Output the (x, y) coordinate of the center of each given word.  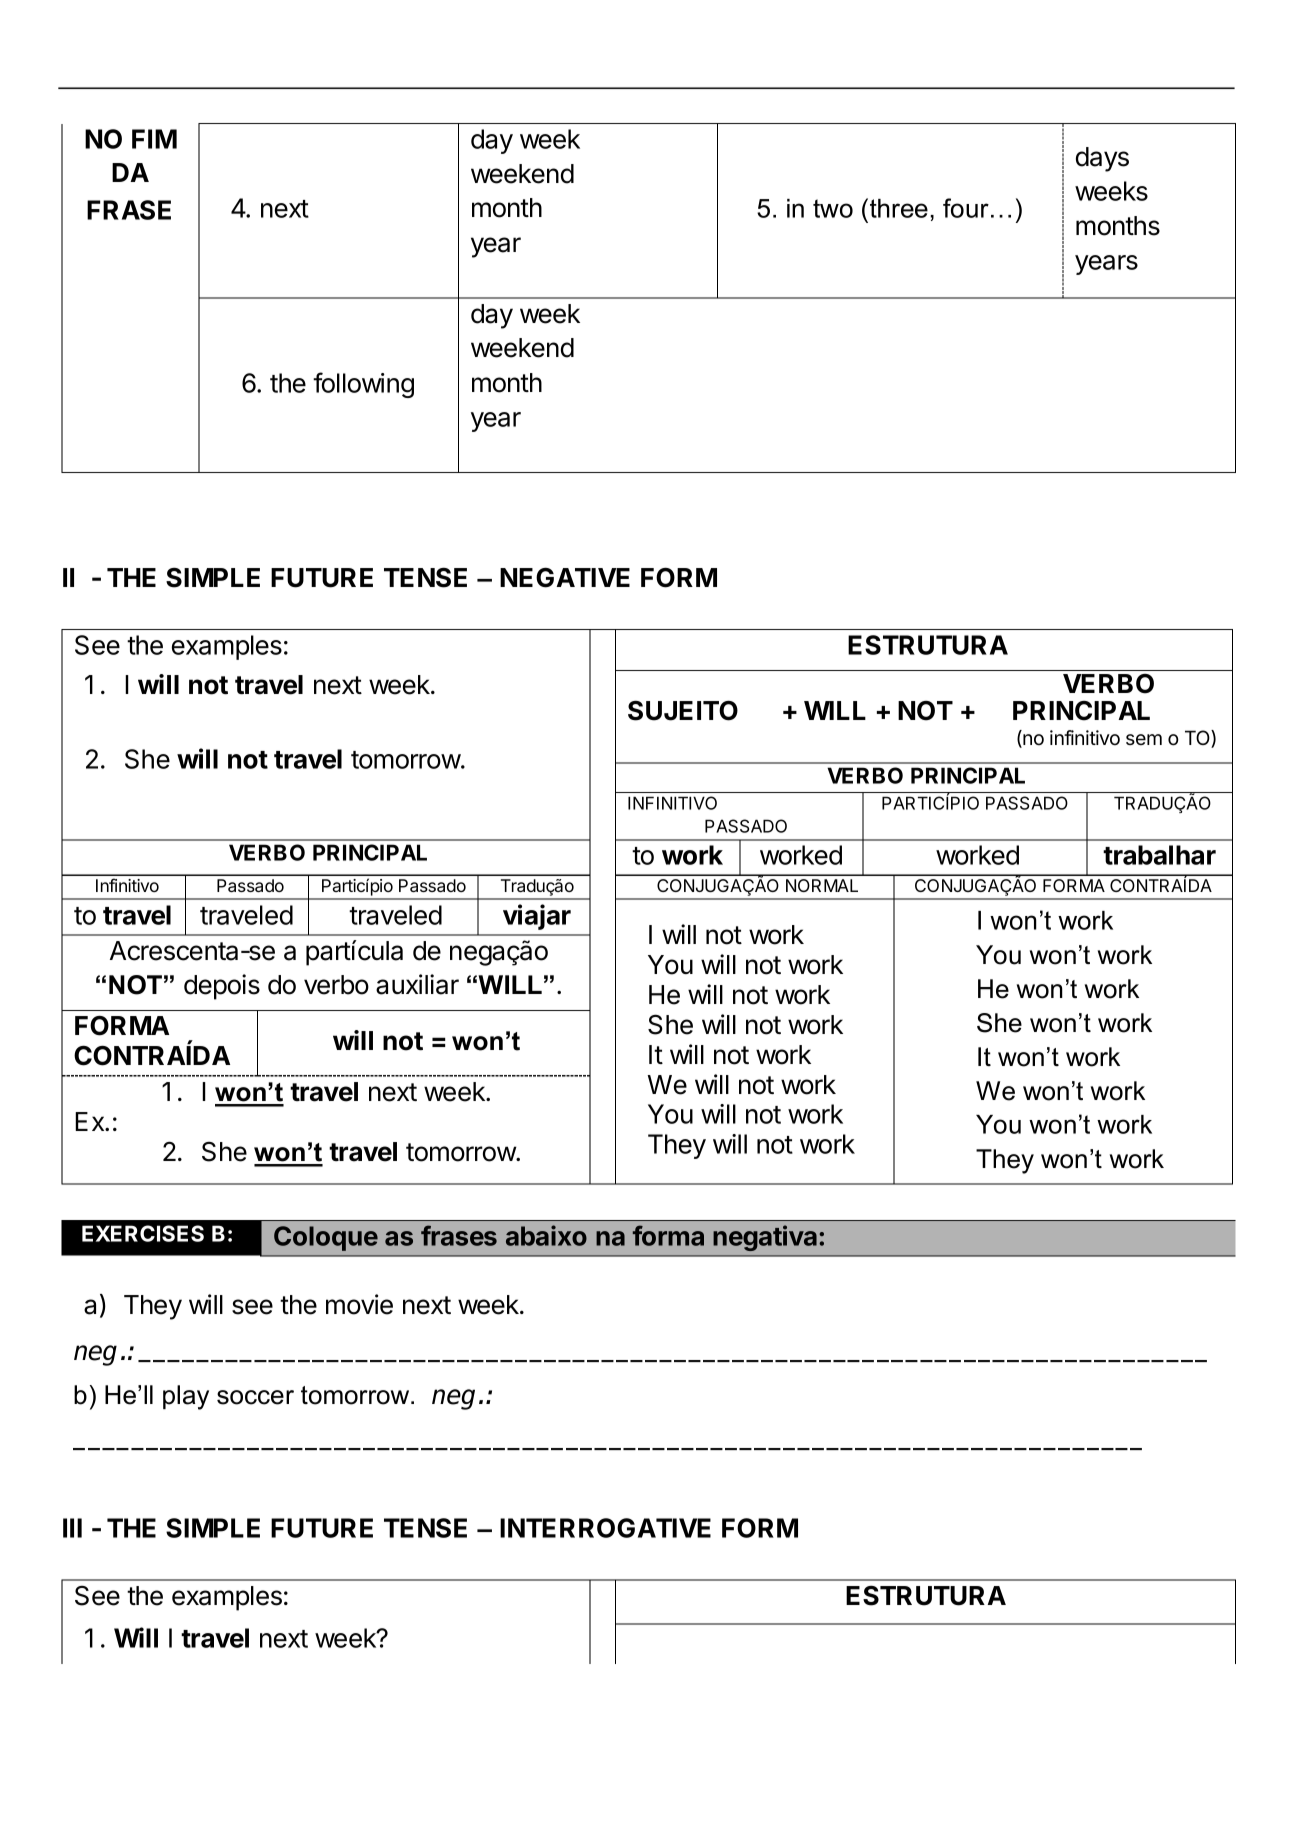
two (833, 208)
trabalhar (1159, 855)
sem (1144, 739)
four (966, 208)
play (186, 1397)
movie (359, 1304)
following (363, 385)
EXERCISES (143, 1233)
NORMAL (822, 885)
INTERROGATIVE (605, 1528)
